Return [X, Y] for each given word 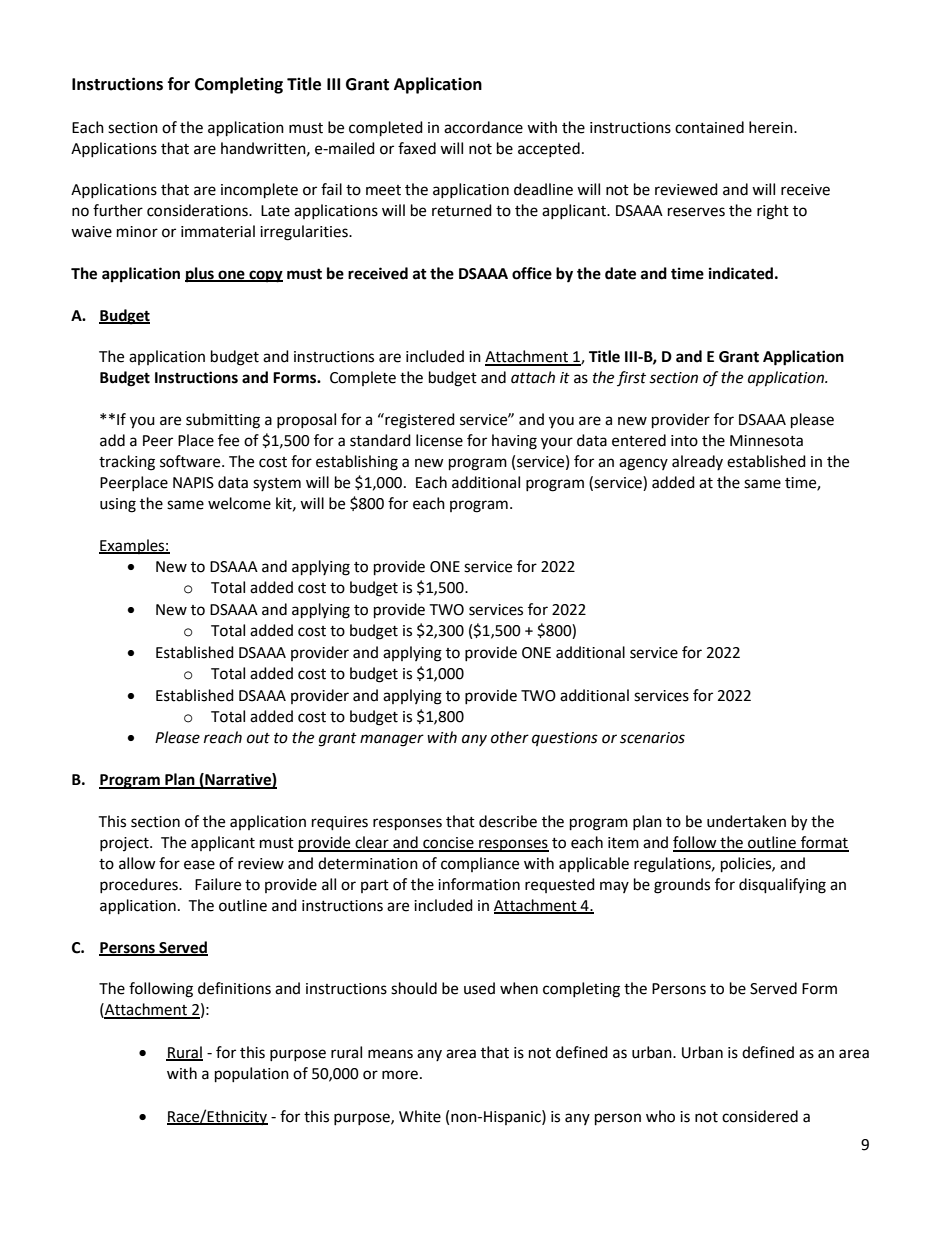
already [697, 462]
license [439, 440]
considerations [198, 210]
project [125, 844]
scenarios [652, 738]
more [400, 1075]
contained [709, 127]
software [191, 461]
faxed [417, 148]
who [660, 1116]
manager [392, 740]
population [252, 1075]
